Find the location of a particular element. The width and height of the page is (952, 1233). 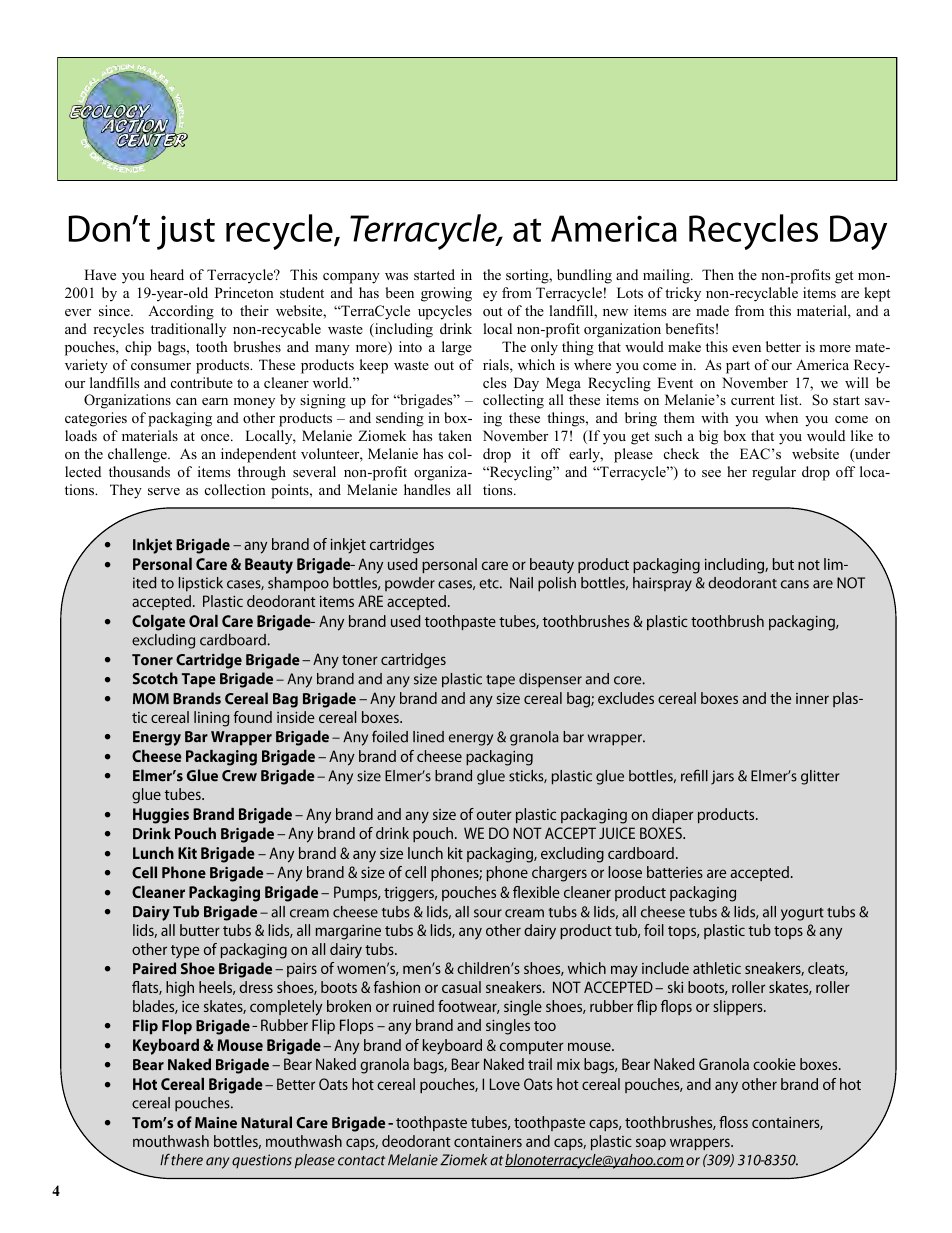

heard is located at coordinates (167, 274).
